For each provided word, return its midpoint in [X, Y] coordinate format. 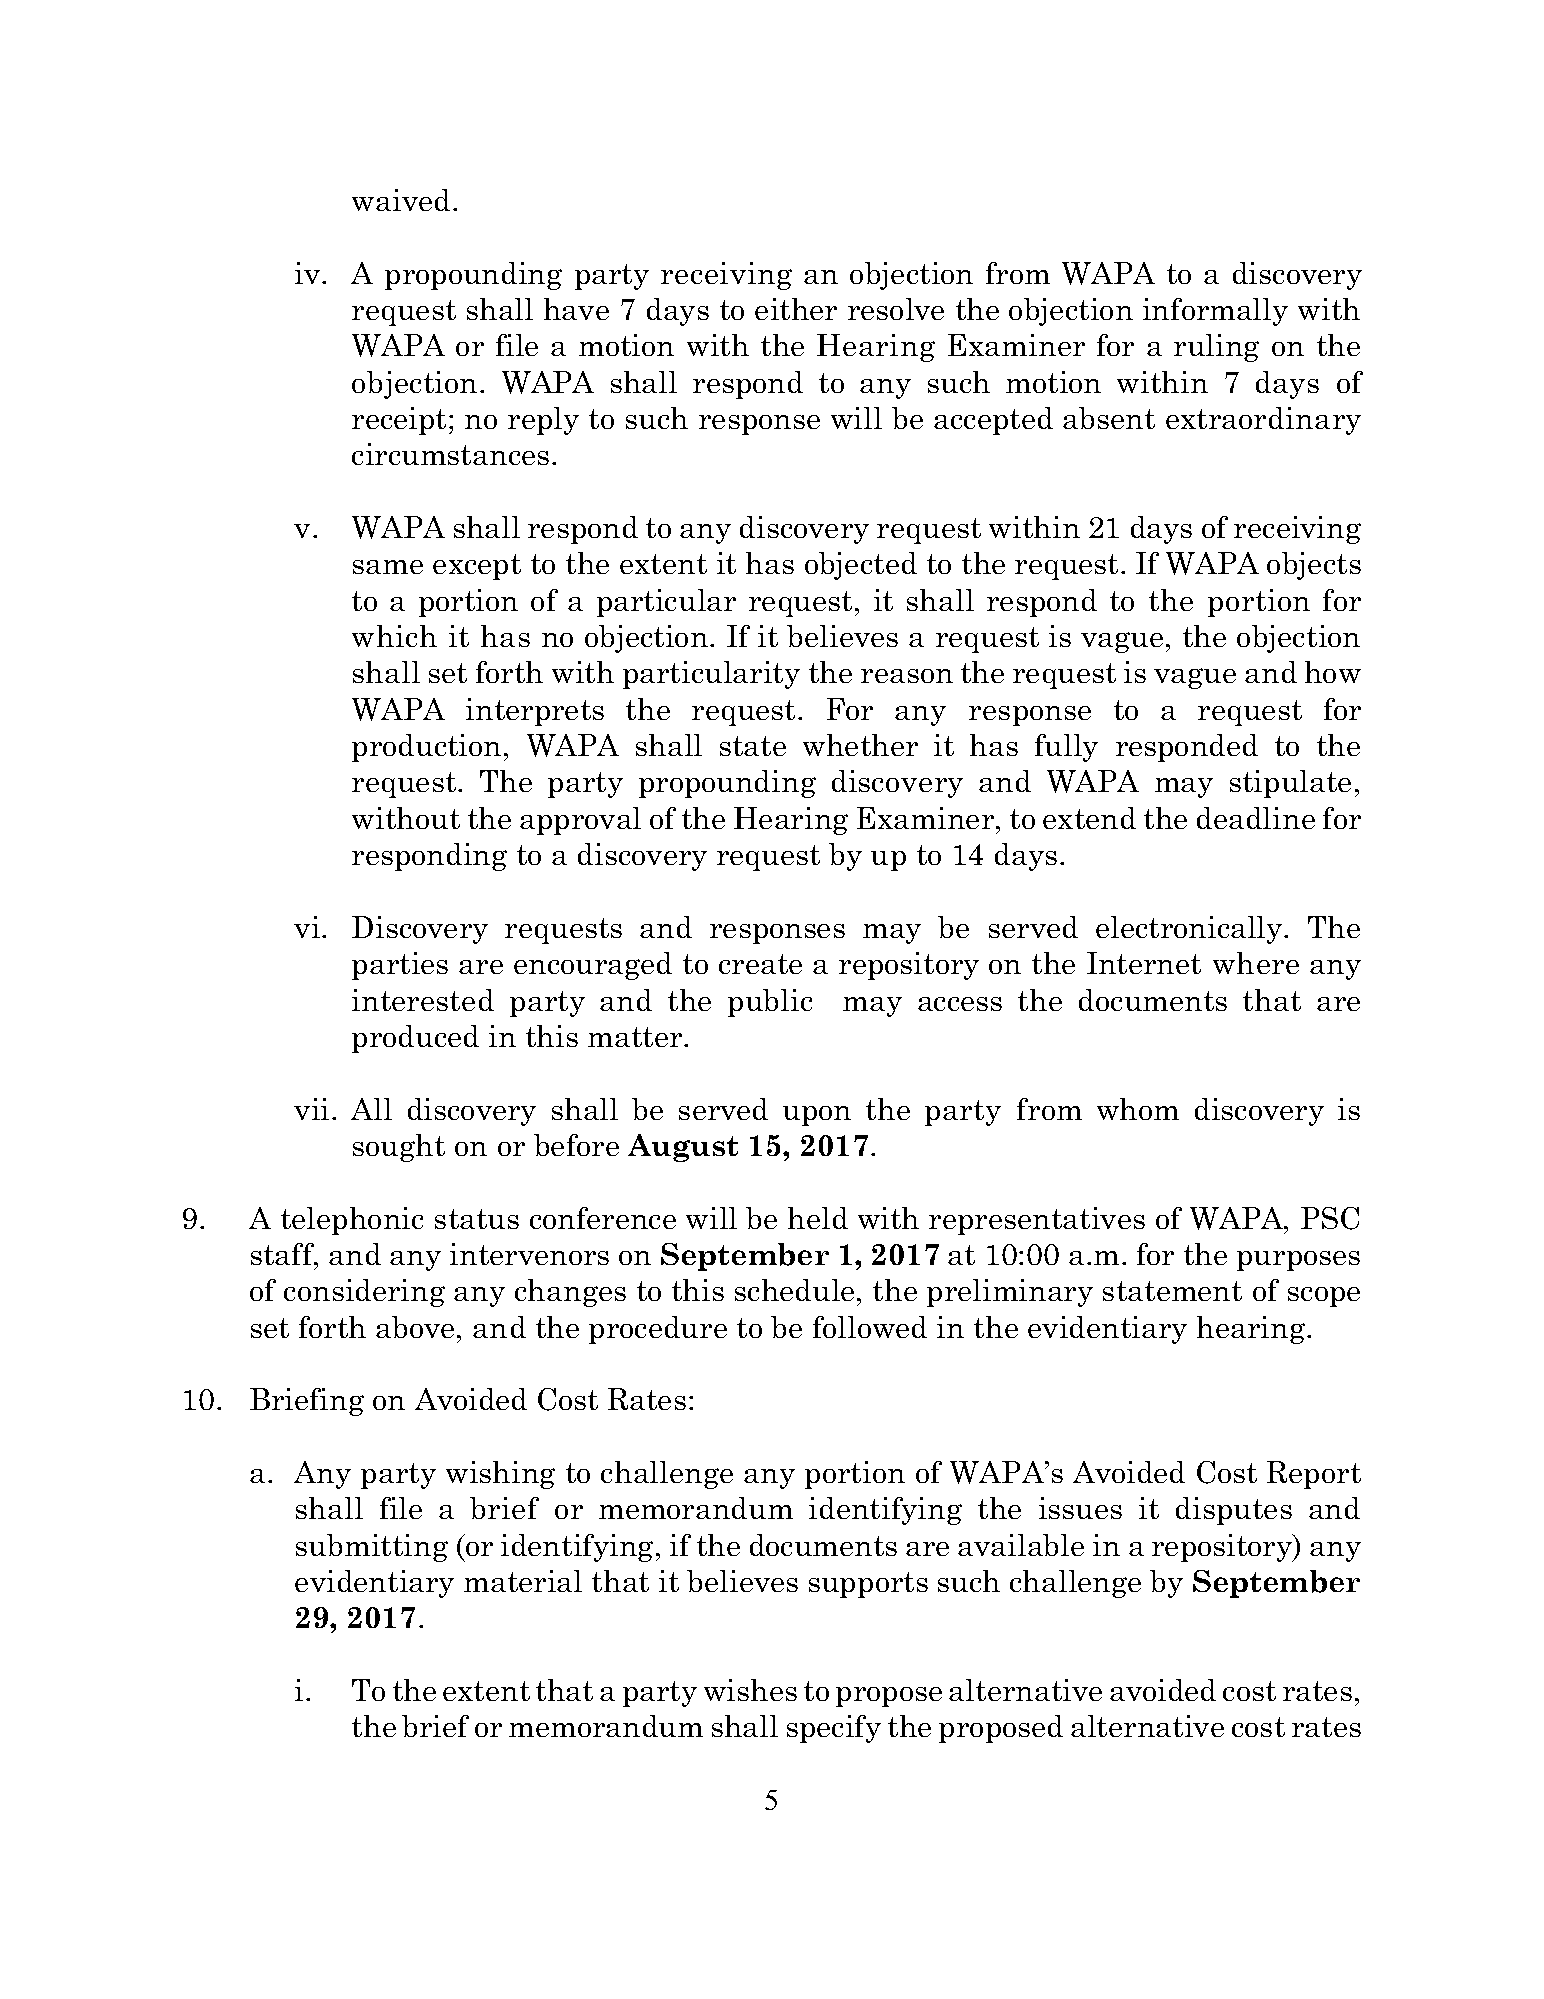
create [760, 964]
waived [401, 200]
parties [400, 966]
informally [1215, 312]
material [523, 1581]
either [796, 309]
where [1256, 963]
